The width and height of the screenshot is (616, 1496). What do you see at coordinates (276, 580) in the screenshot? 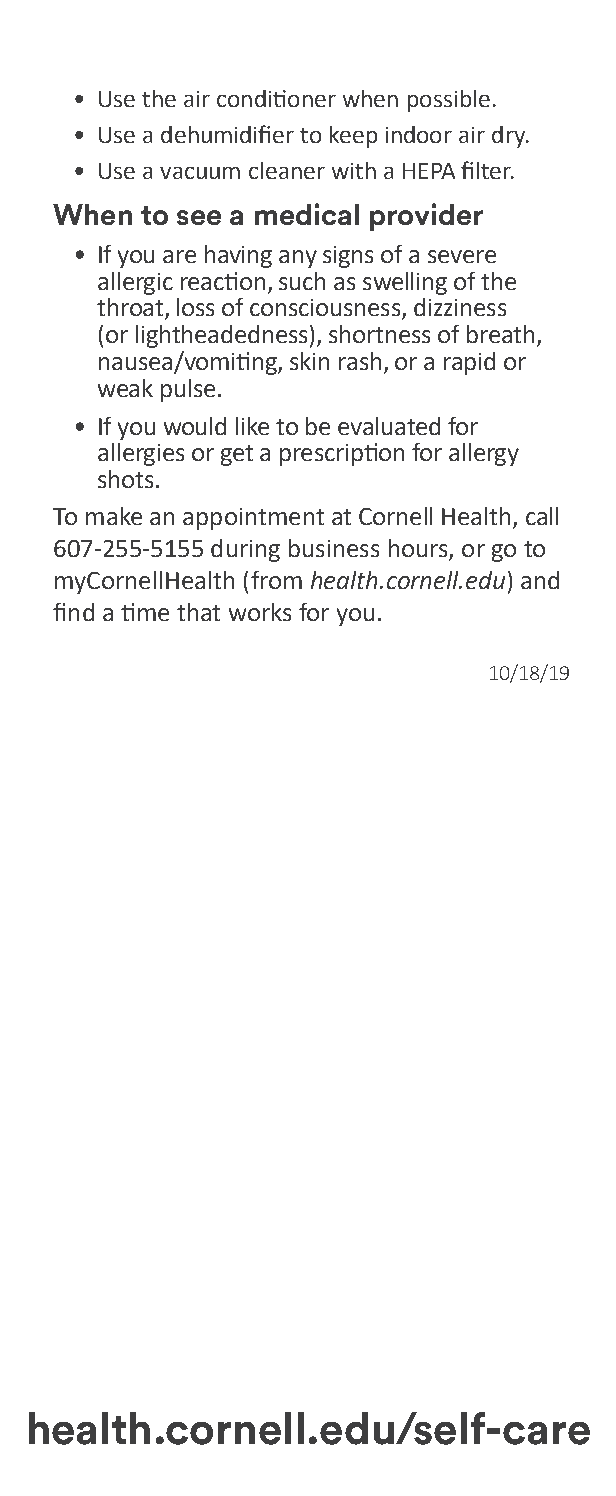
I see `from` at bounding box center [276, 580].
